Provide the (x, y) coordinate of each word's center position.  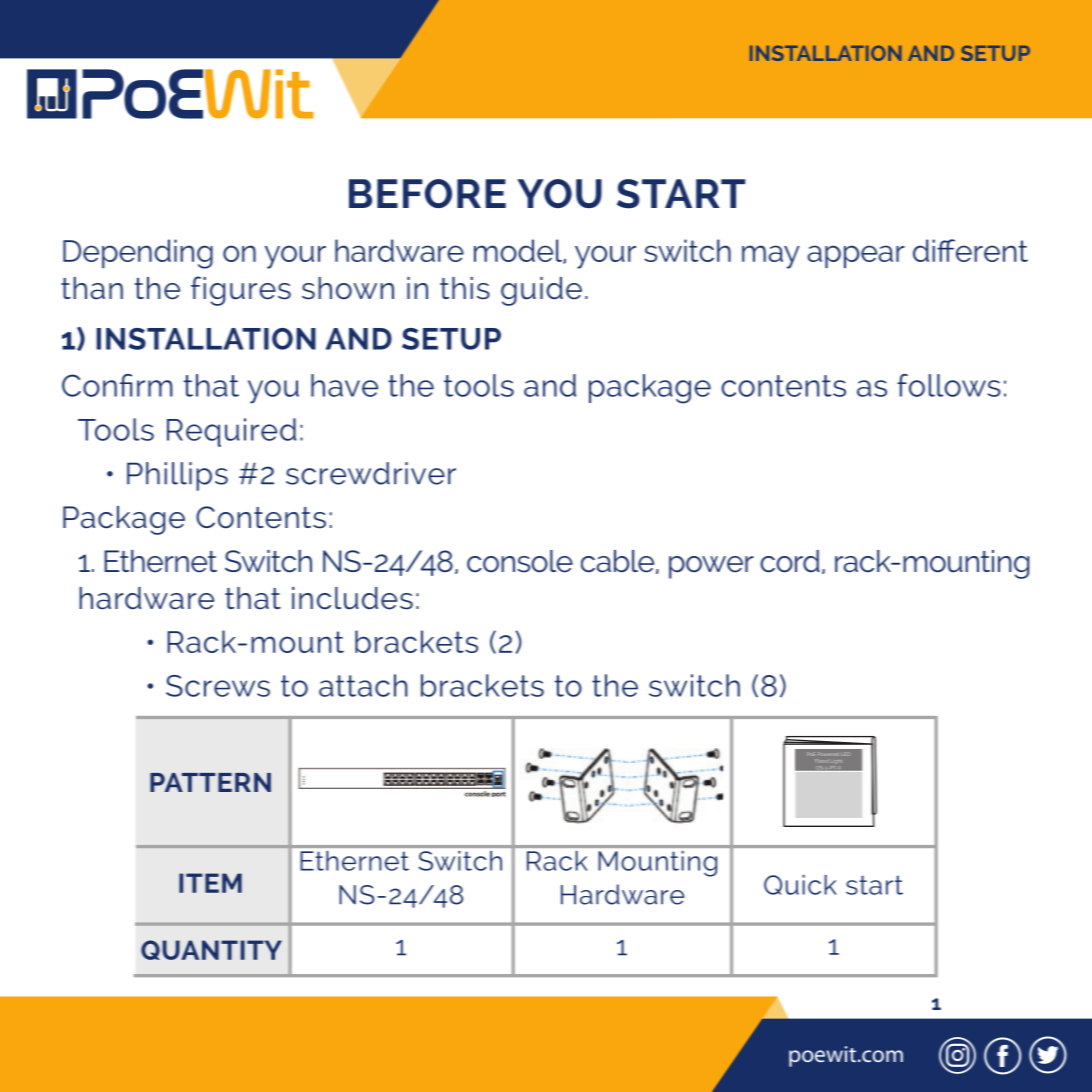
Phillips (177, 476)
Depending (138, 254)
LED (845, 755)
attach (363, 685)
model (519, 251)
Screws (218, 686)
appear (856, 256)
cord (790, 561)
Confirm (117, 385)
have (344, 385)
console (520, 561)
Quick (800, 885)
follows (949, 385)
